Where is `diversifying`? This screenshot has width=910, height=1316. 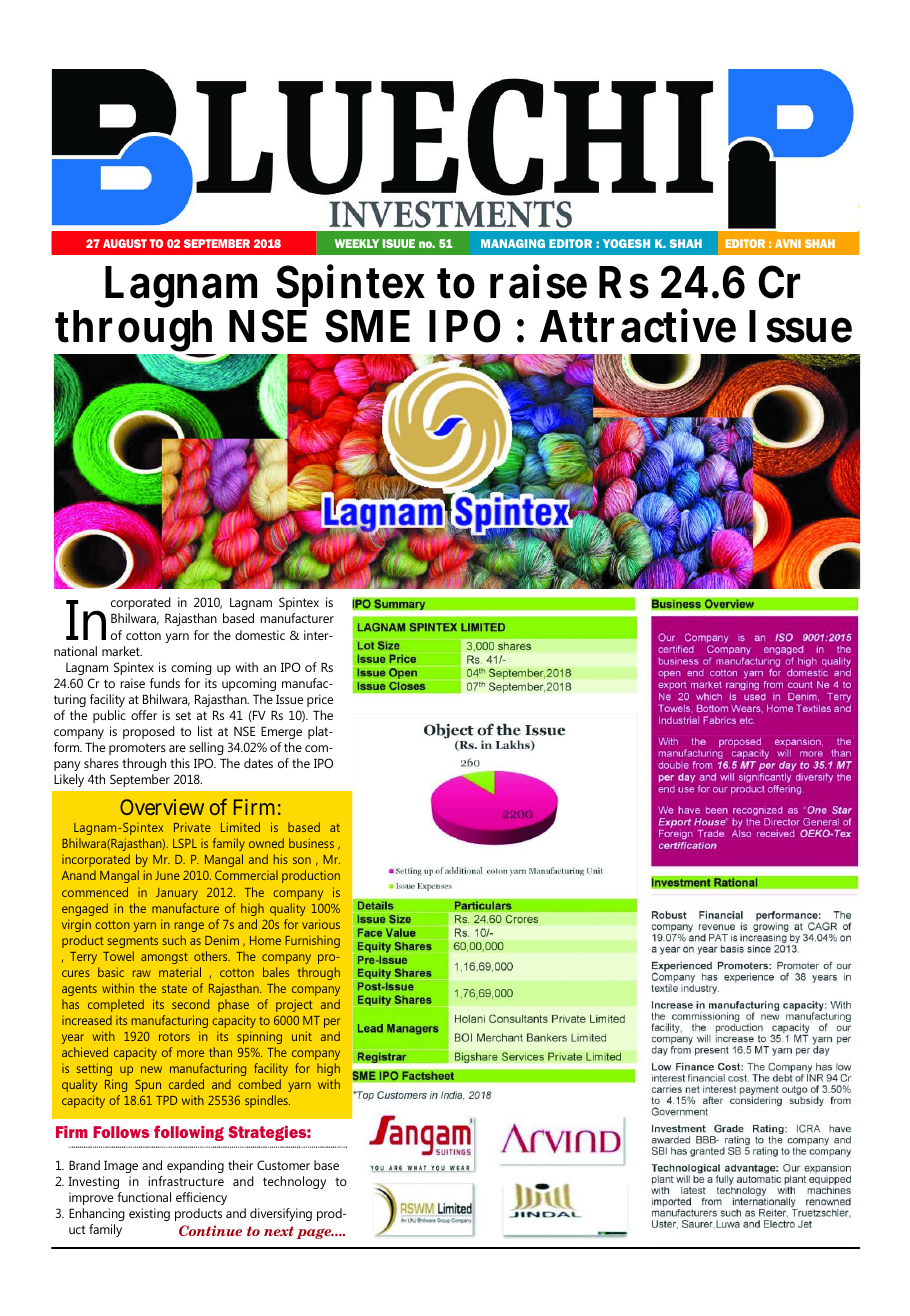 diversifying is located at coordinates (281, 1214).
